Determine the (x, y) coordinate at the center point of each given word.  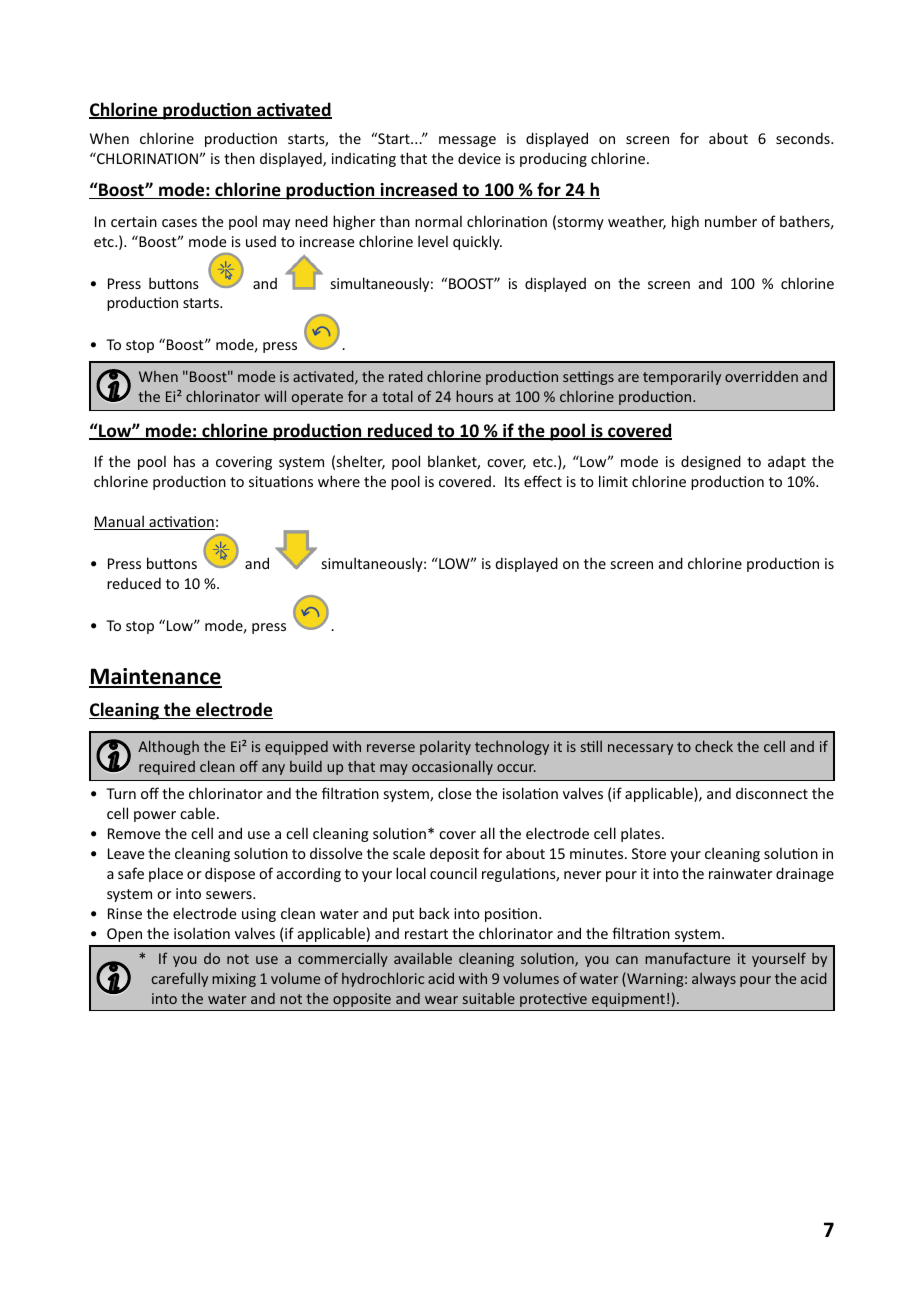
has (184, 461)
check (714, 746)
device (479, 158)
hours (474, 396)
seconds (804, 138)
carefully (180, 979)
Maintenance (155, 677)
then (239, 158)
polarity (445, 747)
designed (711, 462)
